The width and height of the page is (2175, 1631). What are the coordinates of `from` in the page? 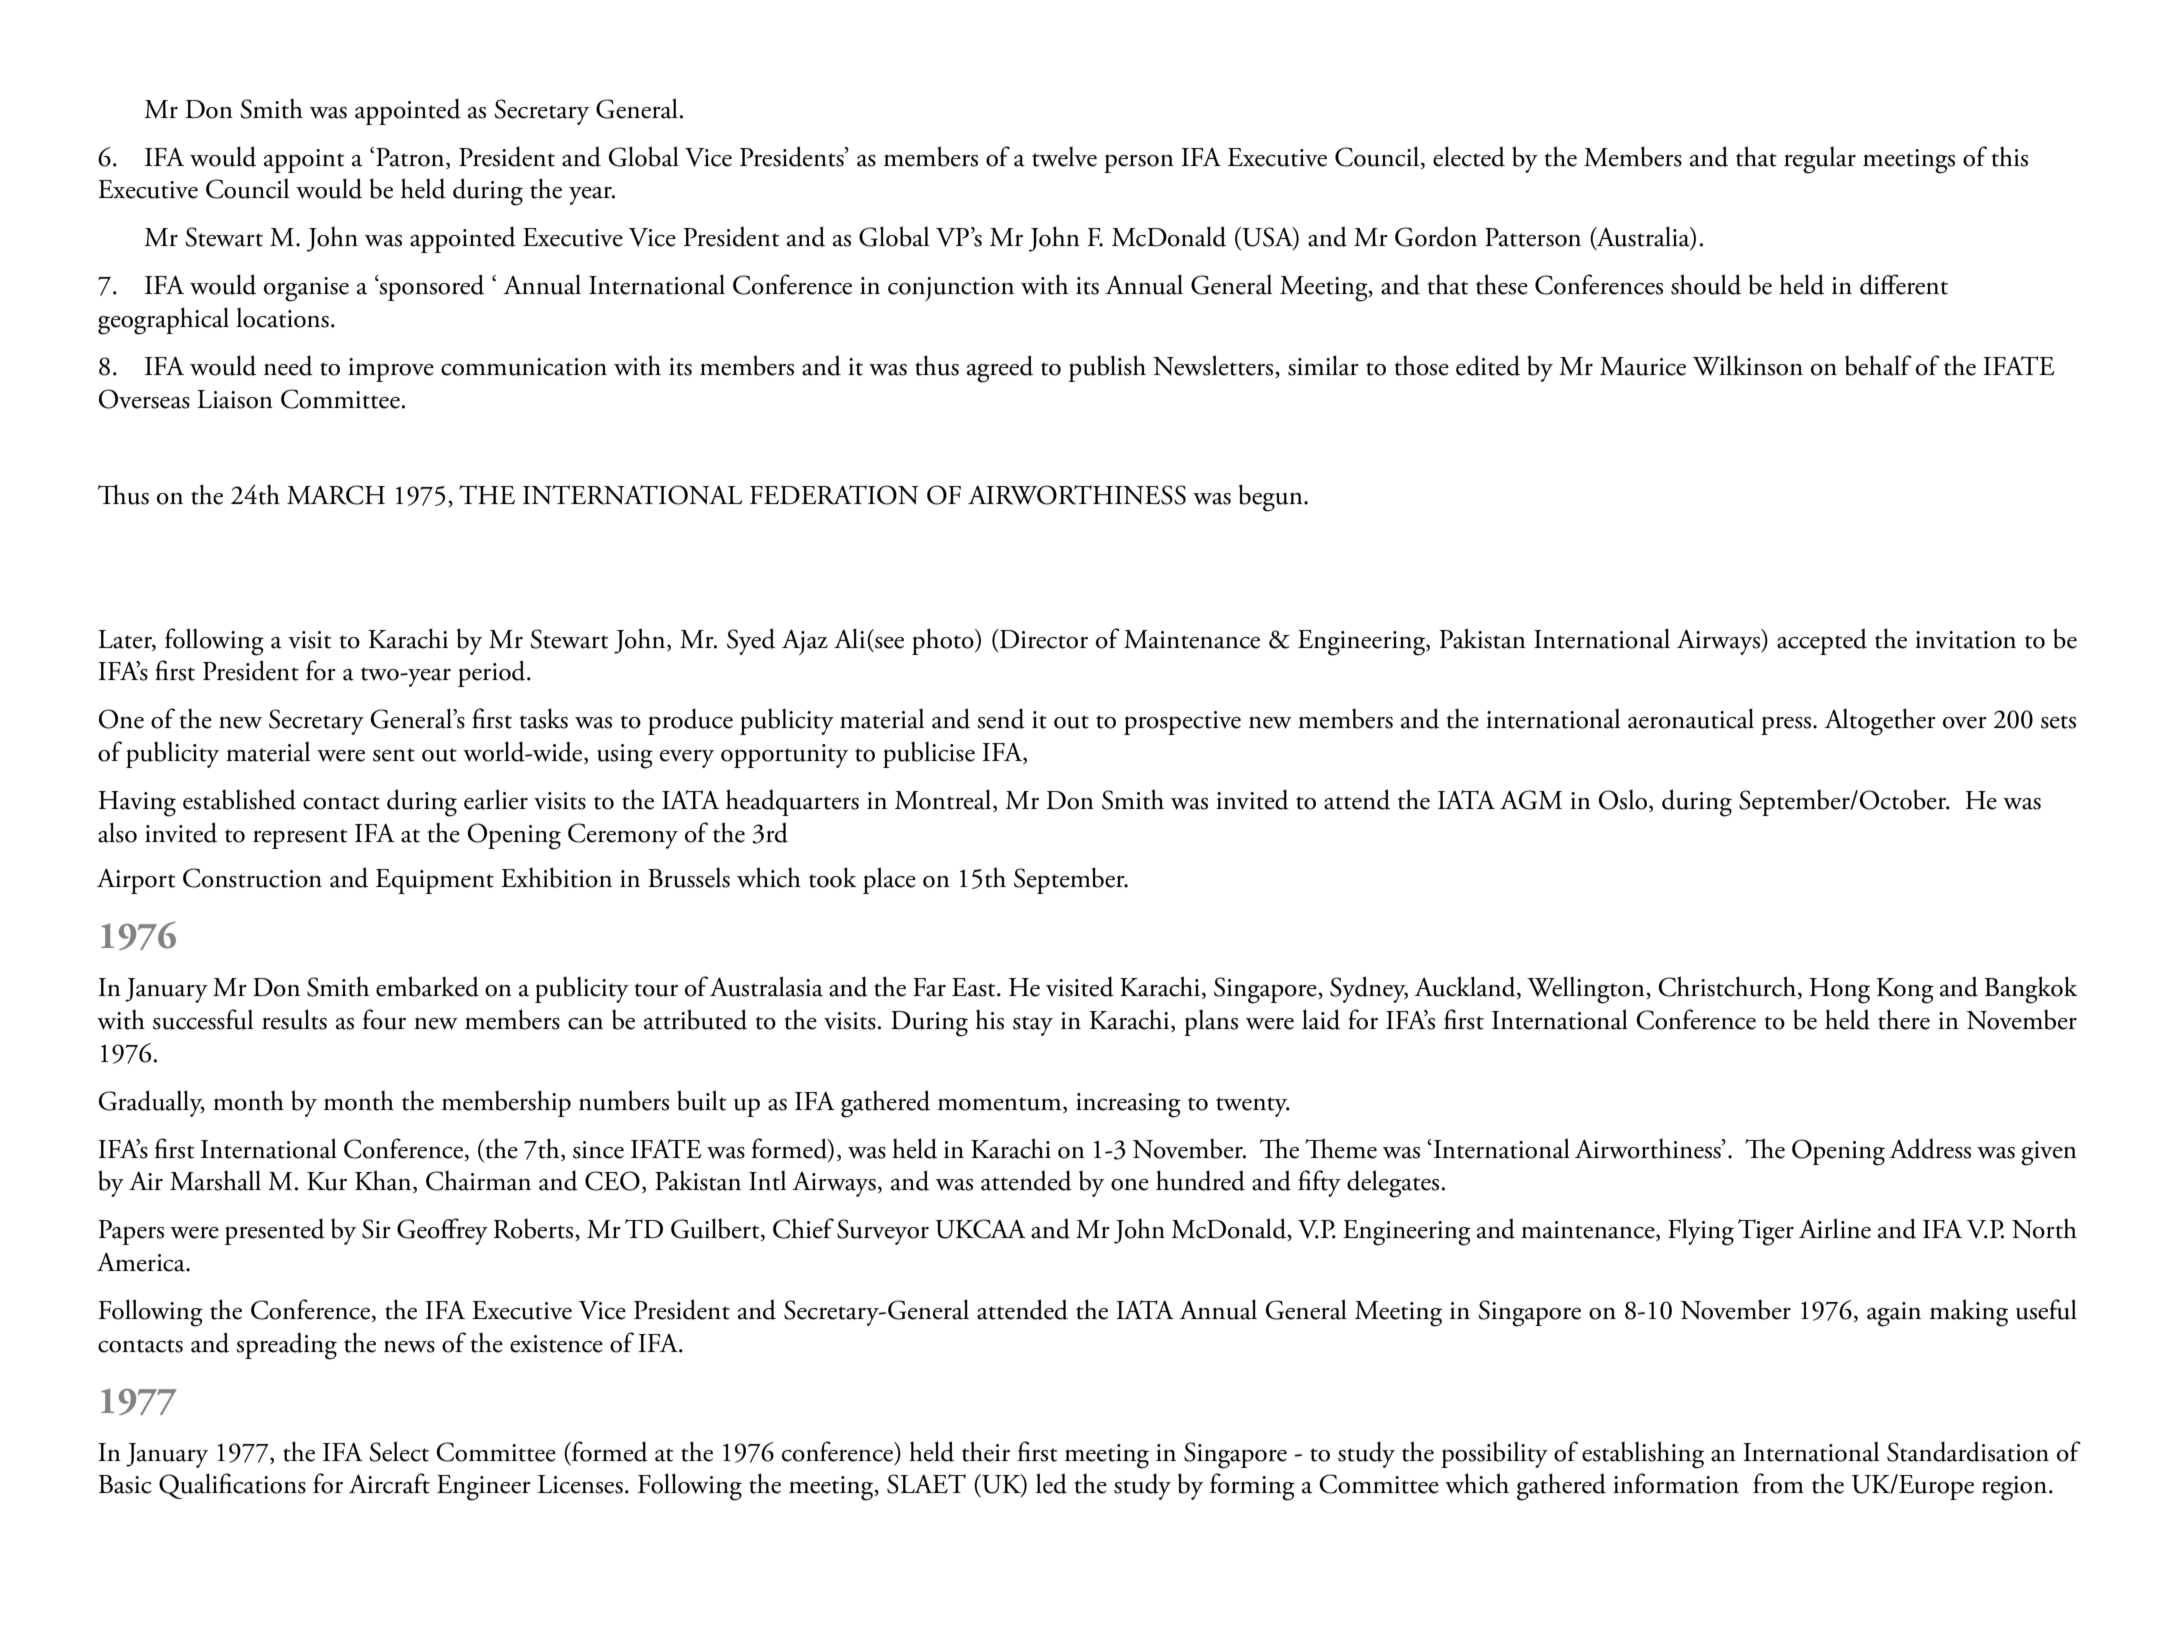 It's located at (1778, 1483).
